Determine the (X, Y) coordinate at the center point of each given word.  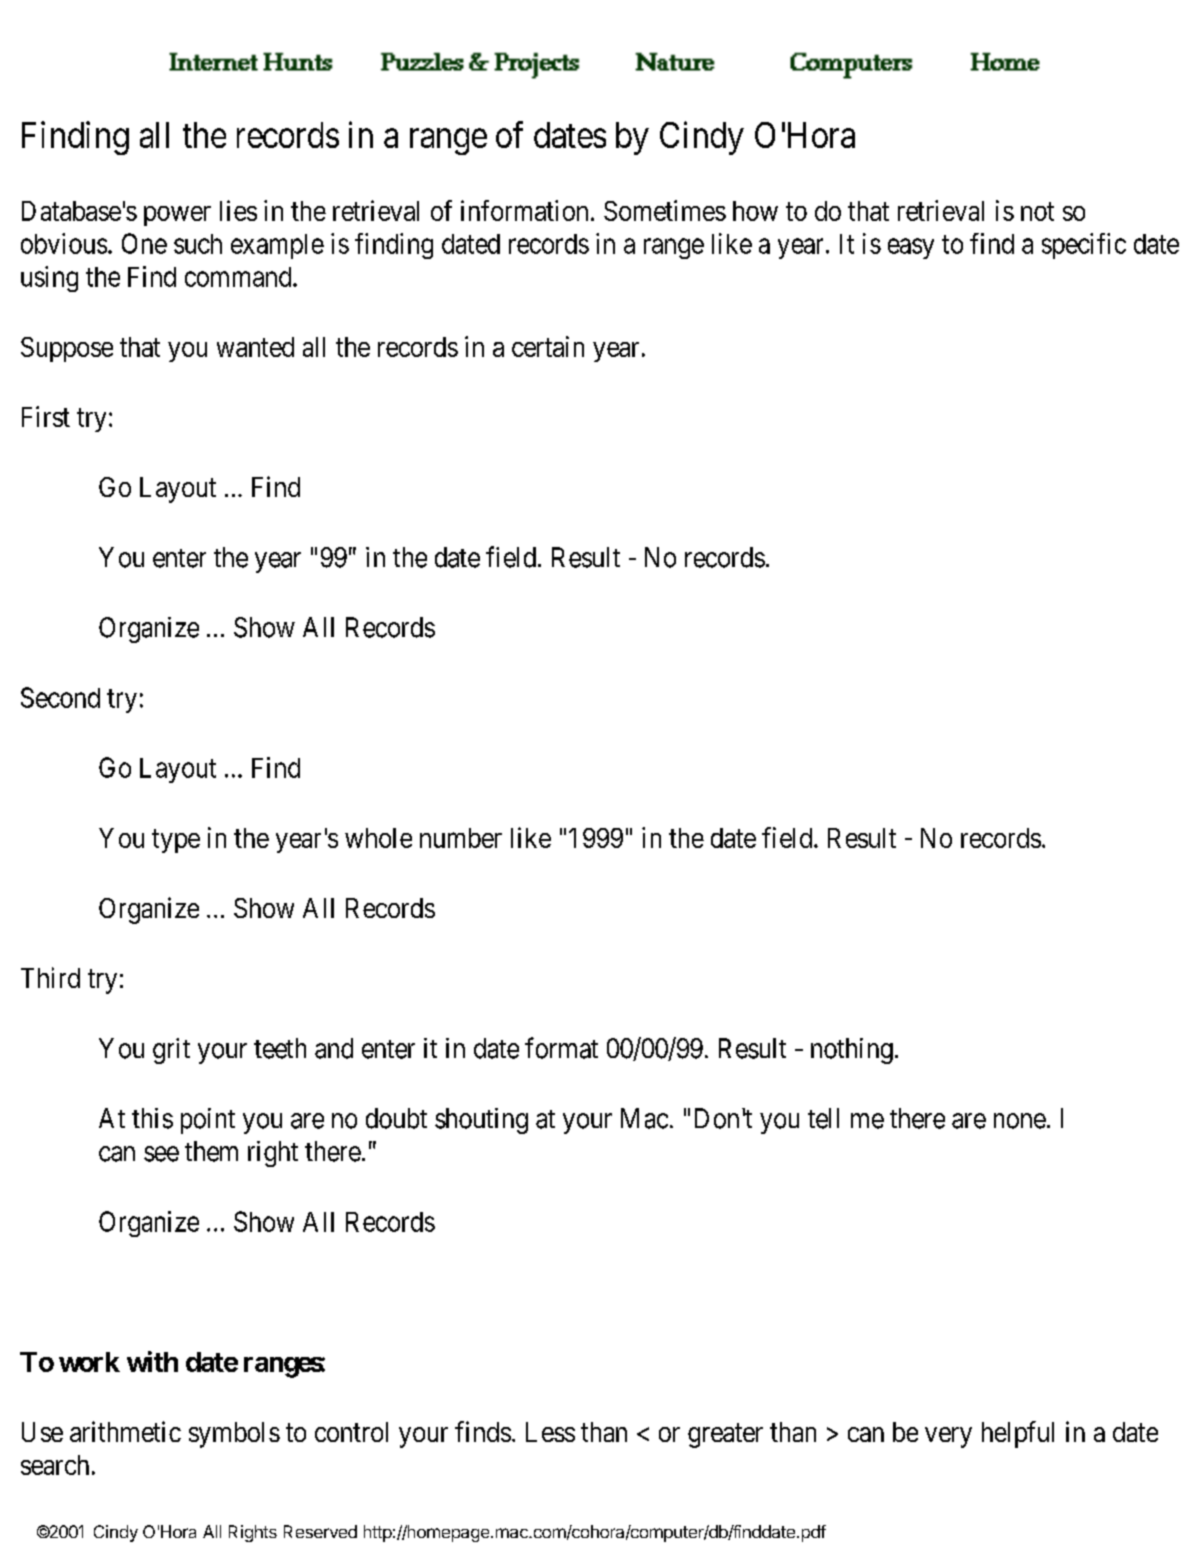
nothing (852, 1051)
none (1020, 1121)
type (176, 841)
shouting (481, 1121)
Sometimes (665, 210)
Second (60, 697)
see (161, 1154)
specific (1084, 246)
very (948, 1437)
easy (911, 249)
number (461, 838)
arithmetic (125, 1431)
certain (548, 346)
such (198, 244)
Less (550, 1432)
